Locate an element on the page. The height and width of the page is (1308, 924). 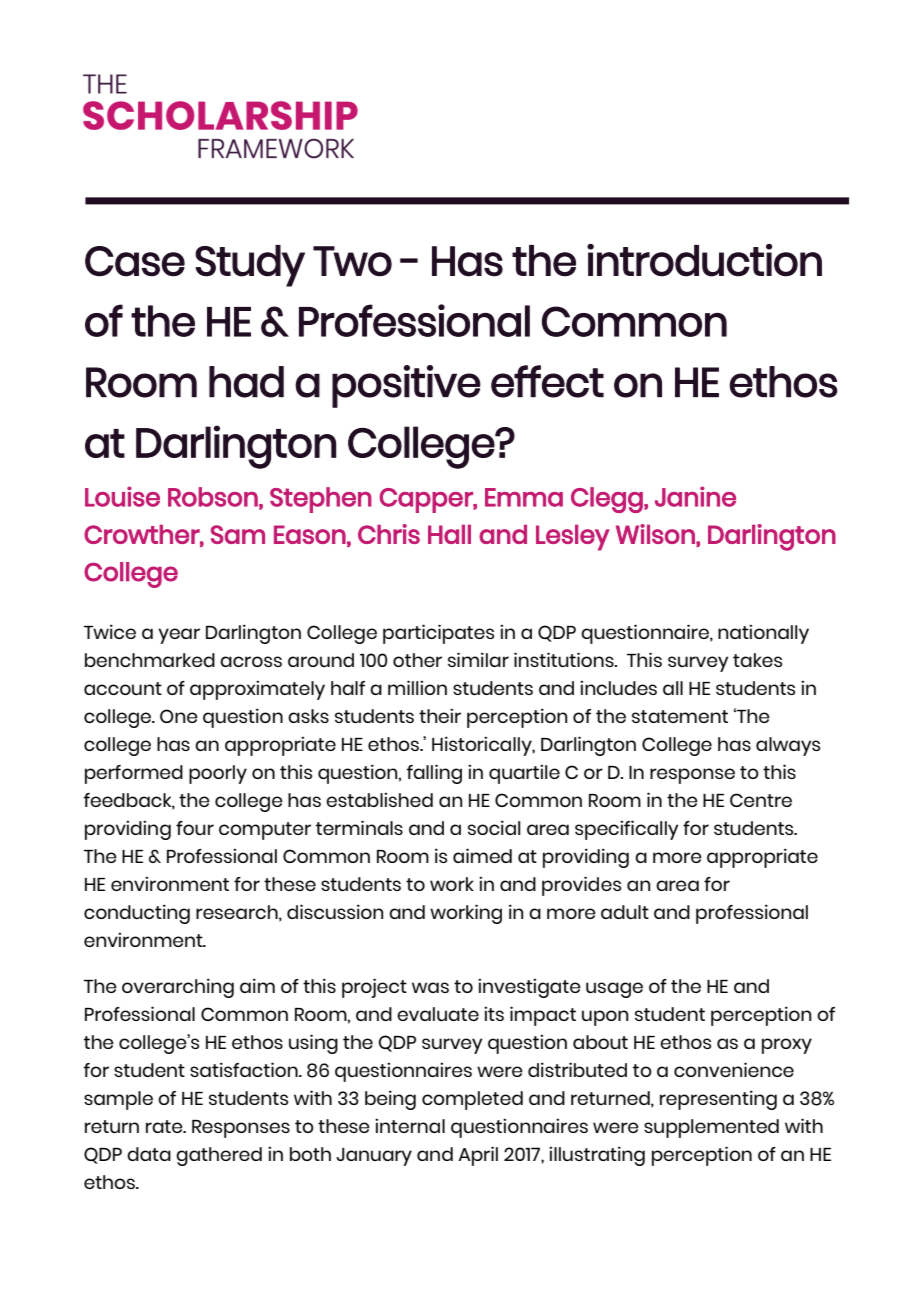
introduction is located at coordinates (704, 260).
